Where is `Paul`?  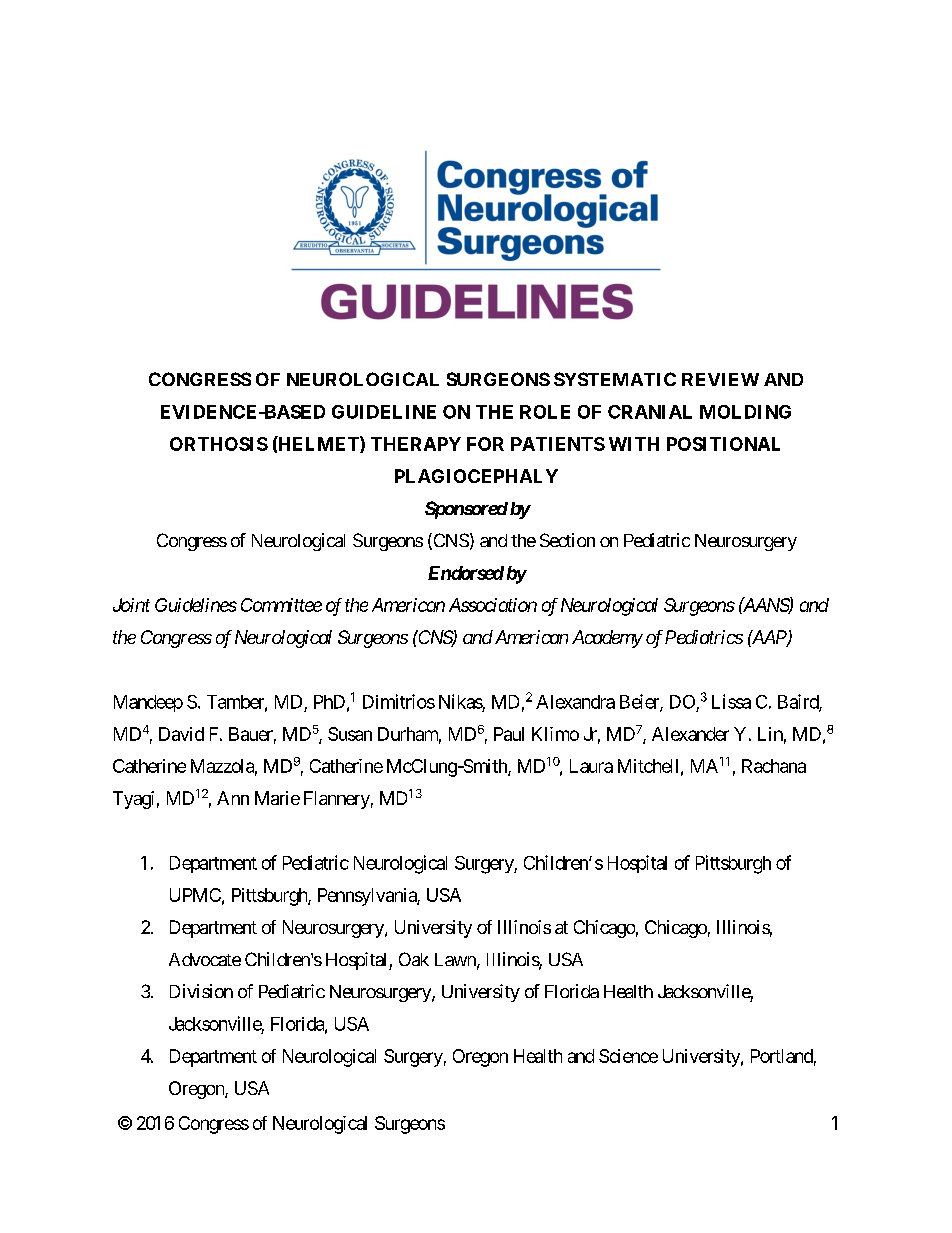
Paul is located at coordinates (509, 734).
